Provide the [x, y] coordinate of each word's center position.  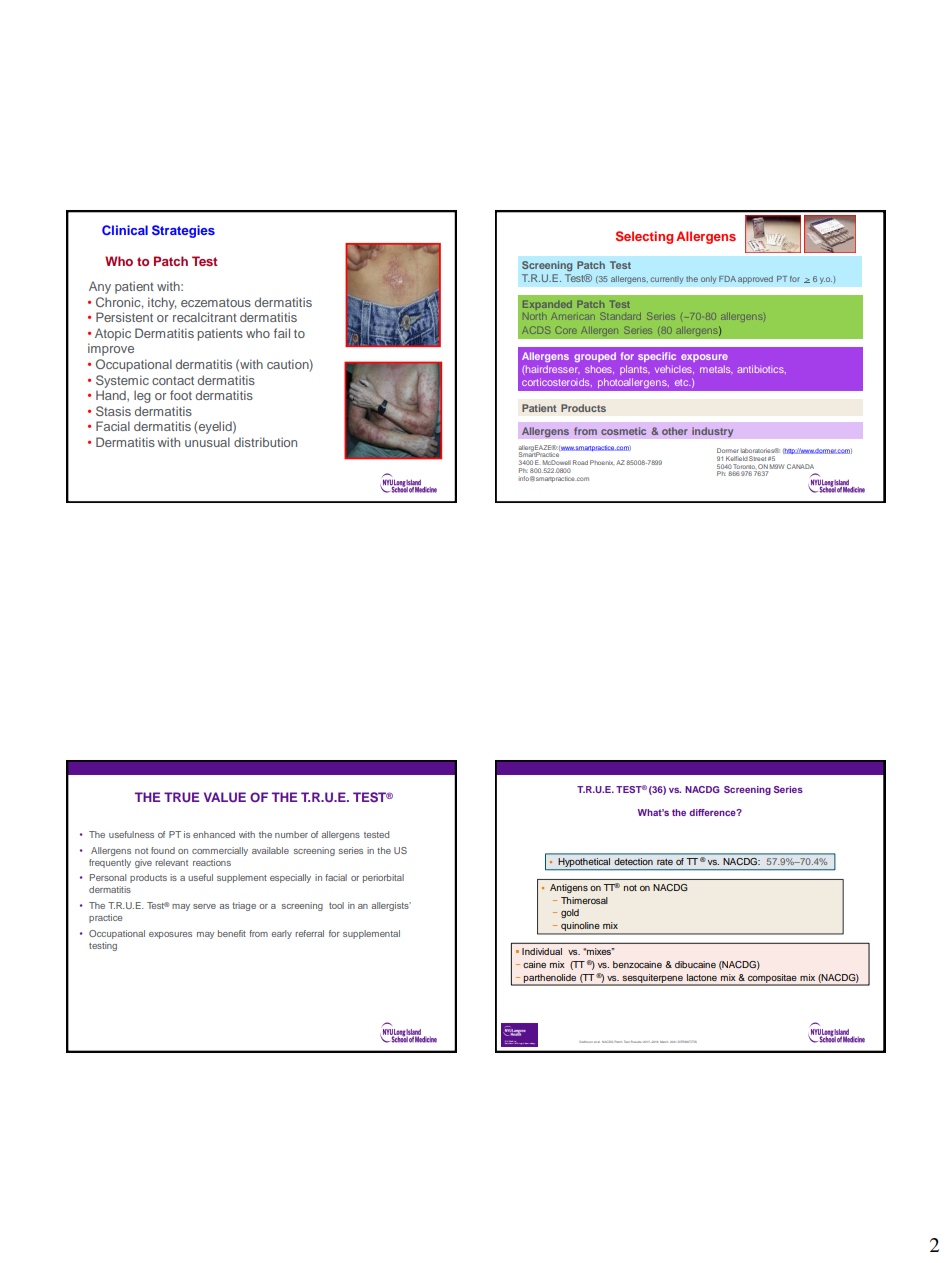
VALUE [225, 797]
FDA [727, 279]
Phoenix [602, 462]
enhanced [214, 834]
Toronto [744, 466]
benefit [232, 933]
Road [580, 462]
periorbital [383, 878]
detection [634, 861]
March [664, 1042]
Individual [542, 951]
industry [713, 432]
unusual [207, 442]
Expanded [547, 305]
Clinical [125, 230]
